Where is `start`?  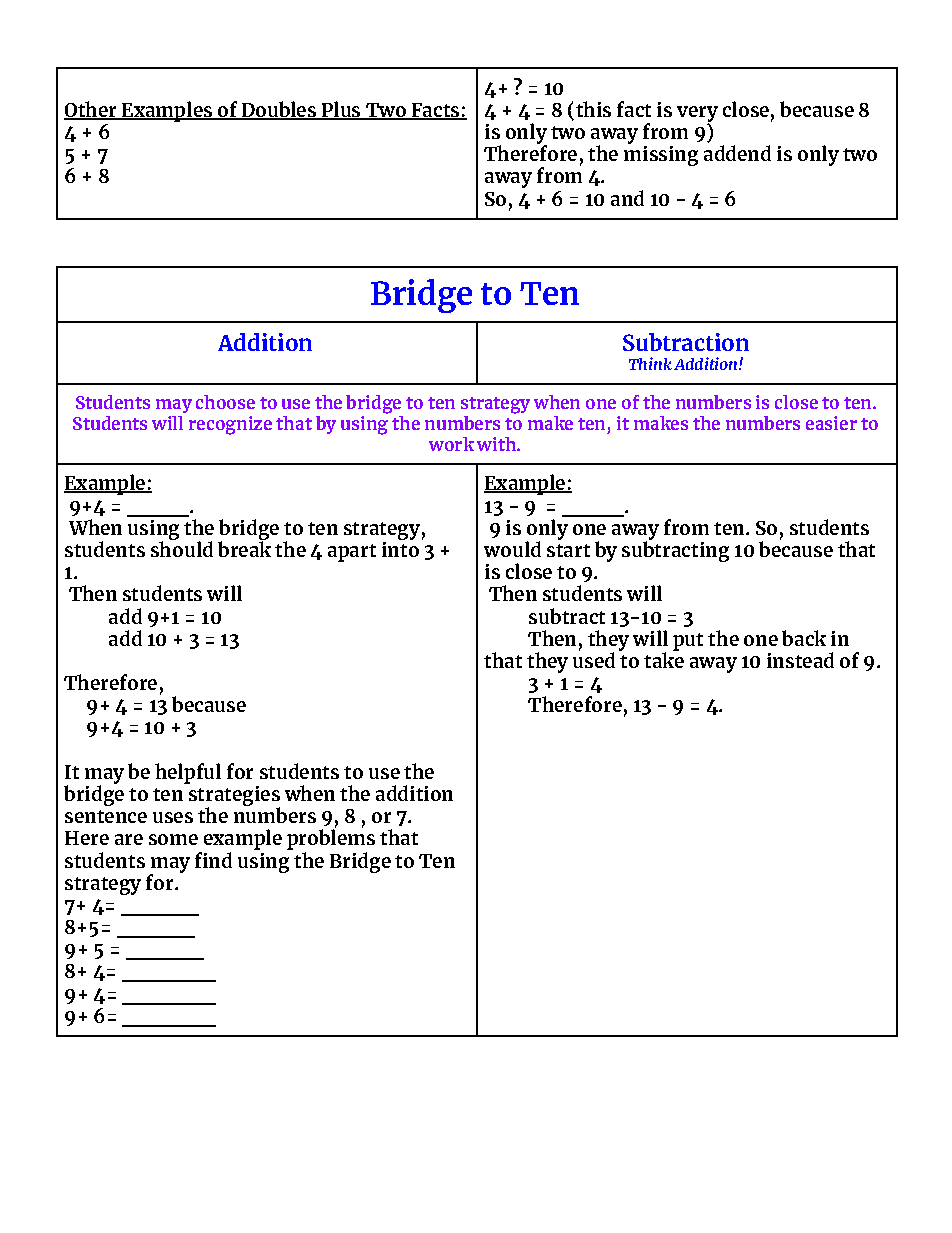 start is located at coordinates (568, 550).
